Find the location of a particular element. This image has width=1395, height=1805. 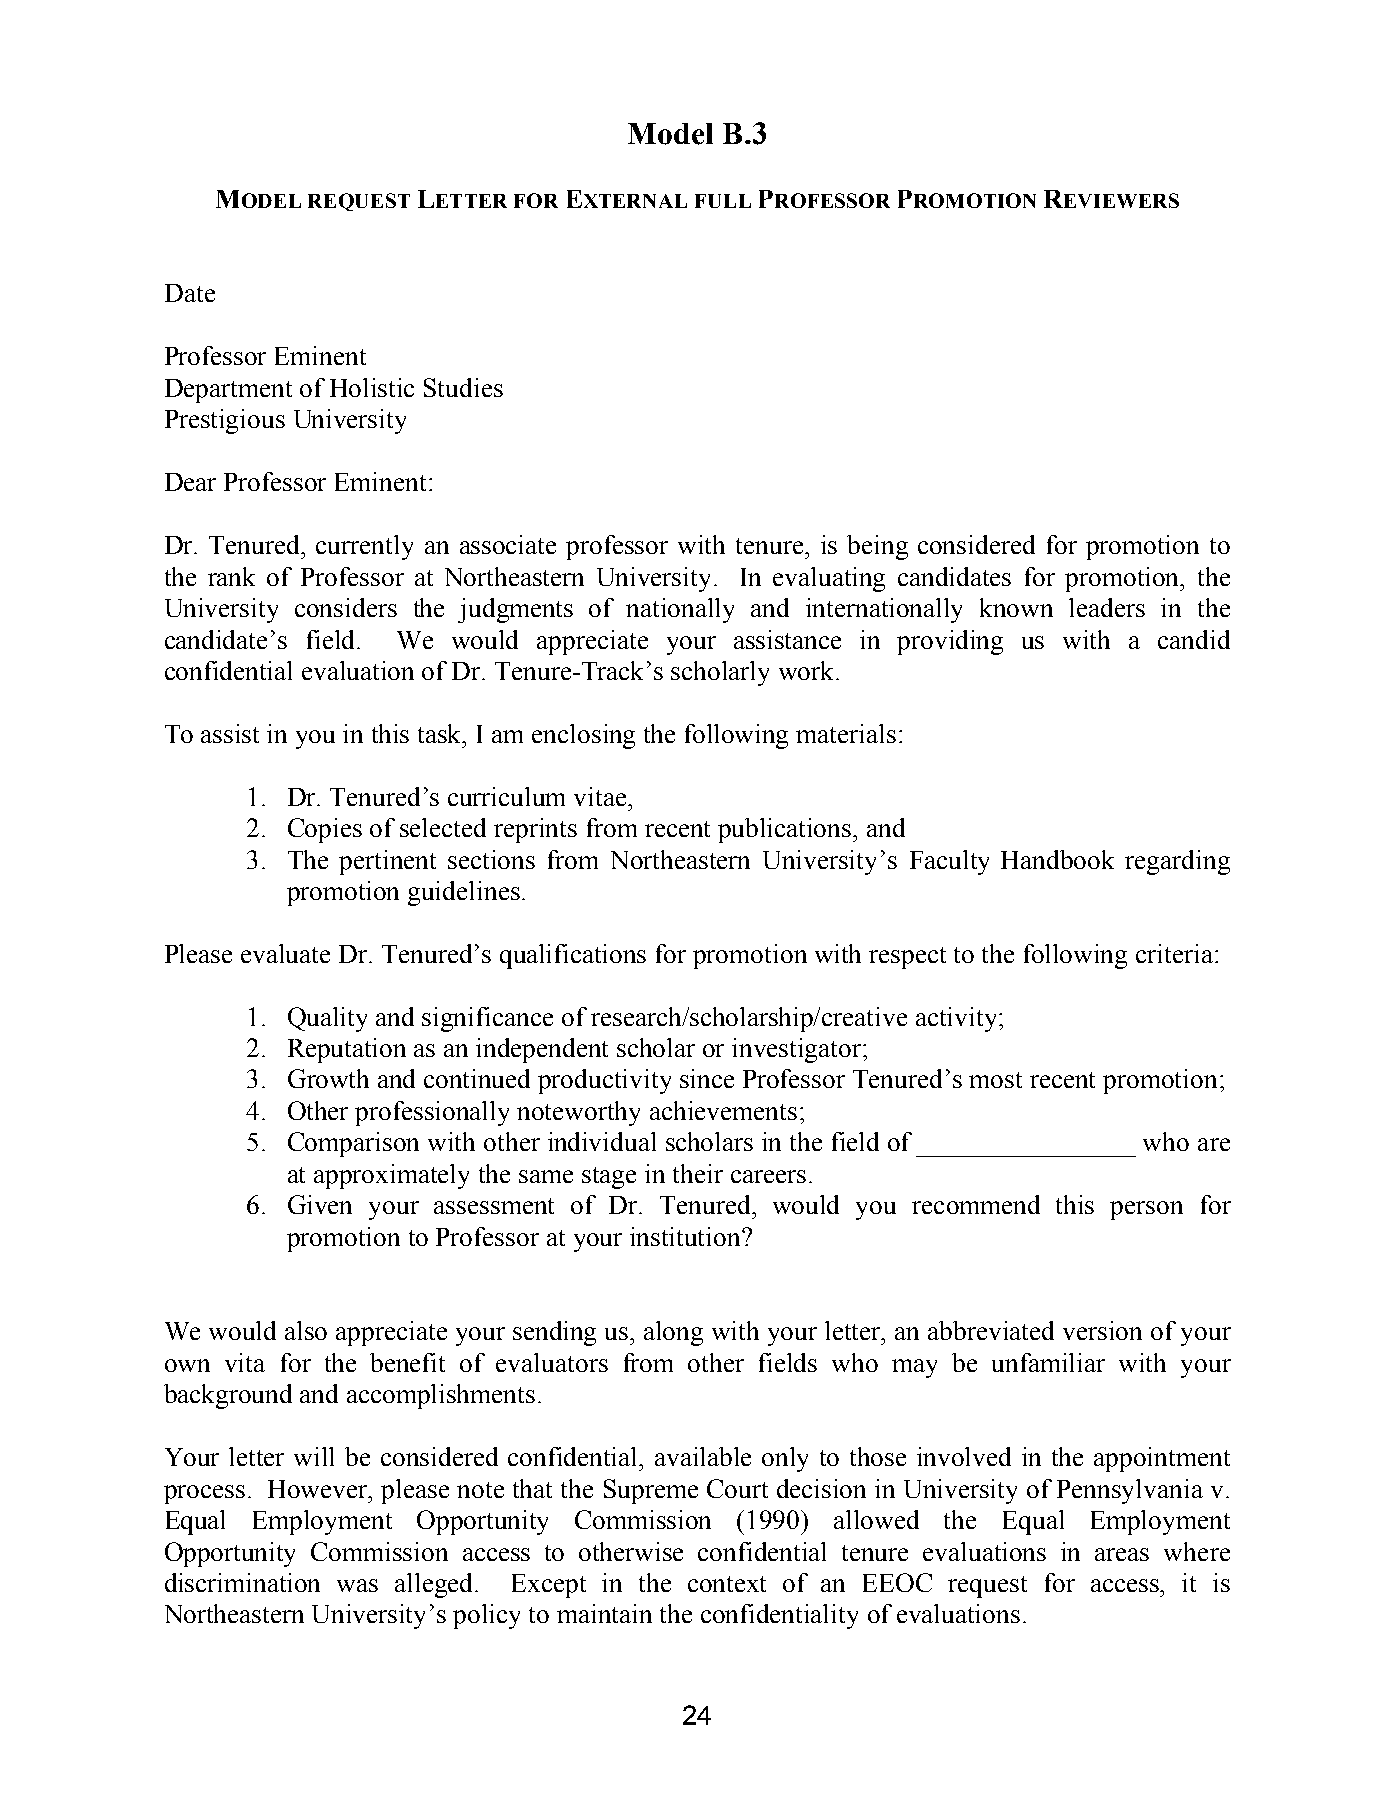

Comparison is located at coordinates (353, 1144).
